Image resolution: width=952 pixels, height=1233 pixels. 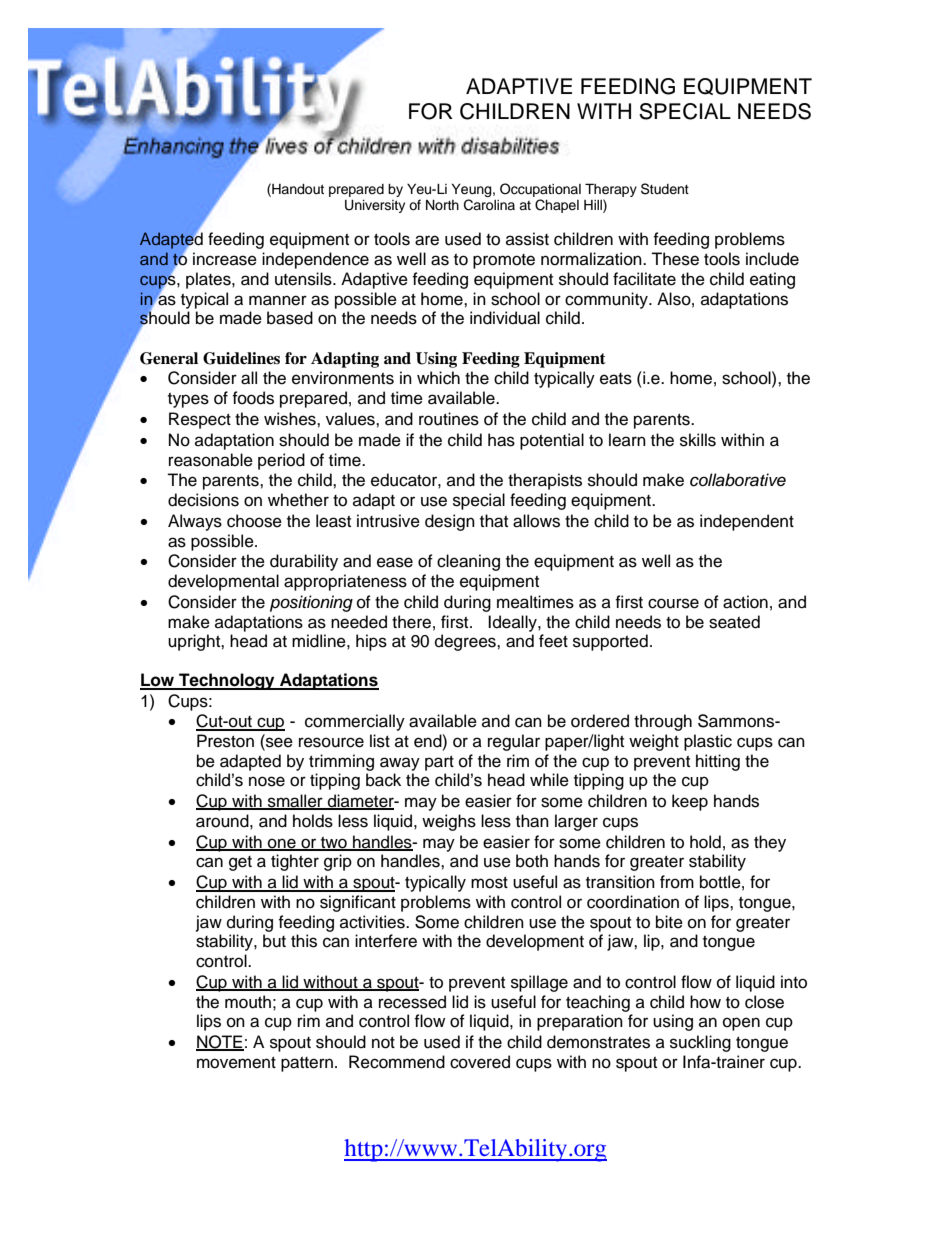 What do you see at coordinates (665, 189) in the screenshot?
I see `Student` at bounding box center [665, 189].
